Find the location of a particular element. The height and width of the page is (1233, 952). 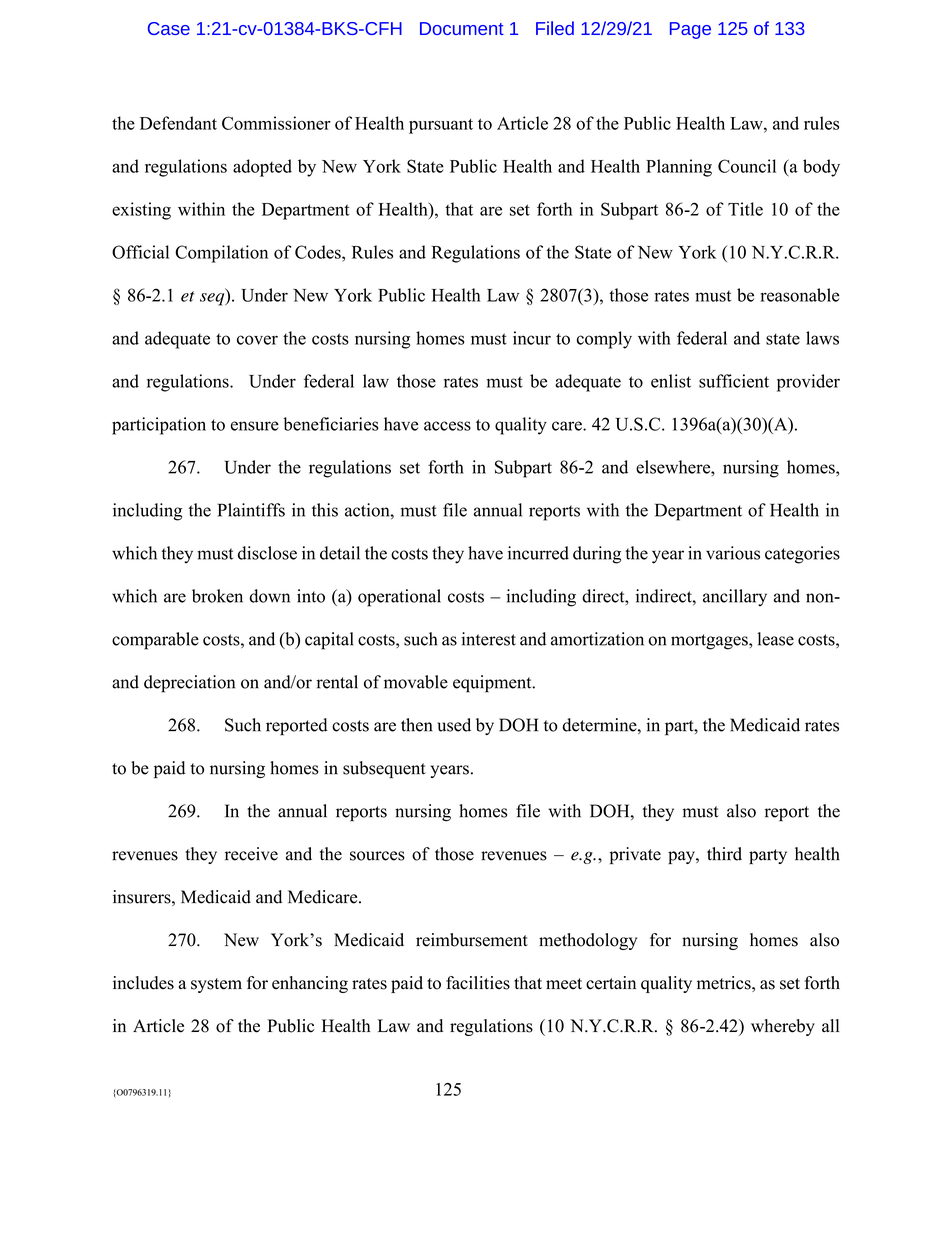

Plaintiffs is located at coordinates (251, 510).
